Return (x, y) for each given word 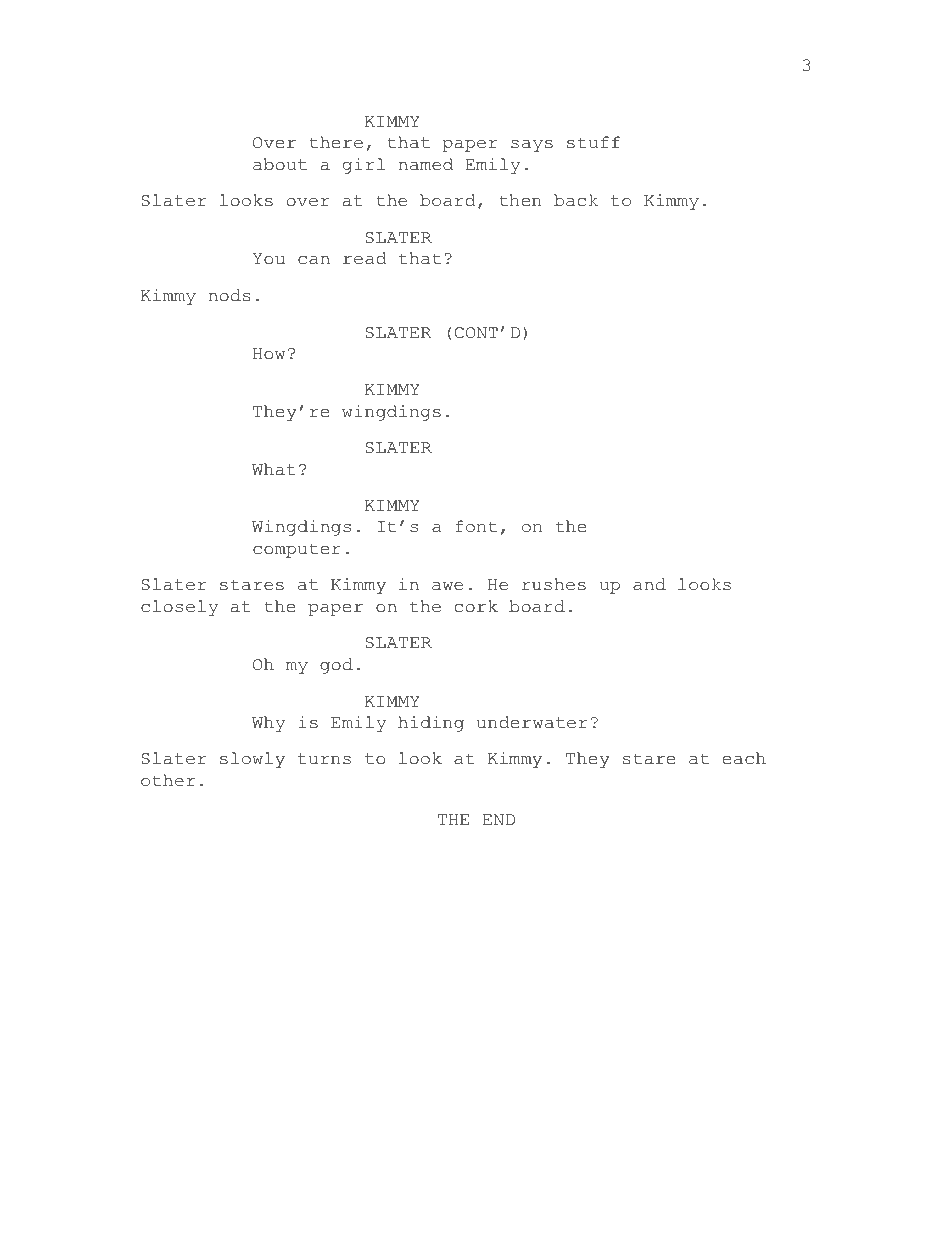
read (365, 258)
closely (179, 608)
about (280, 164)
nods (229, 295)
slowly (252, 760)
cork (476, 606)
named (425, 164)
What (274, 469)
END (499, 819)
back (576, 200)
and (649, 584)
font (476, 526)
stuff (593, 142)
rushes (554, 584)
